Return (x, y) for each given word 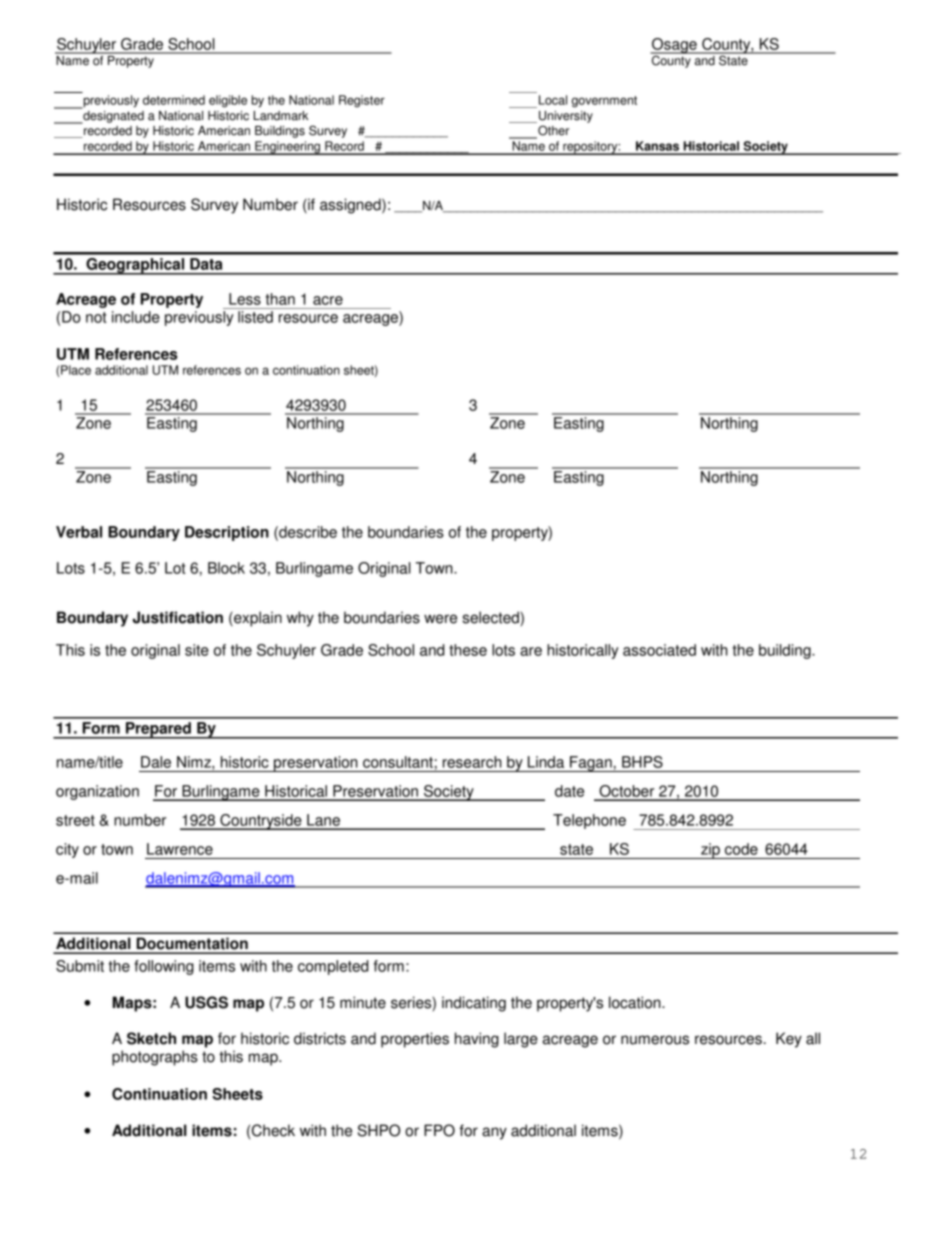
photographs (155, 1058)
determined (174, 100)
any (494, 1133)
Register (362, 101)
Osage (674, 46)
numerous (655, 1040)
